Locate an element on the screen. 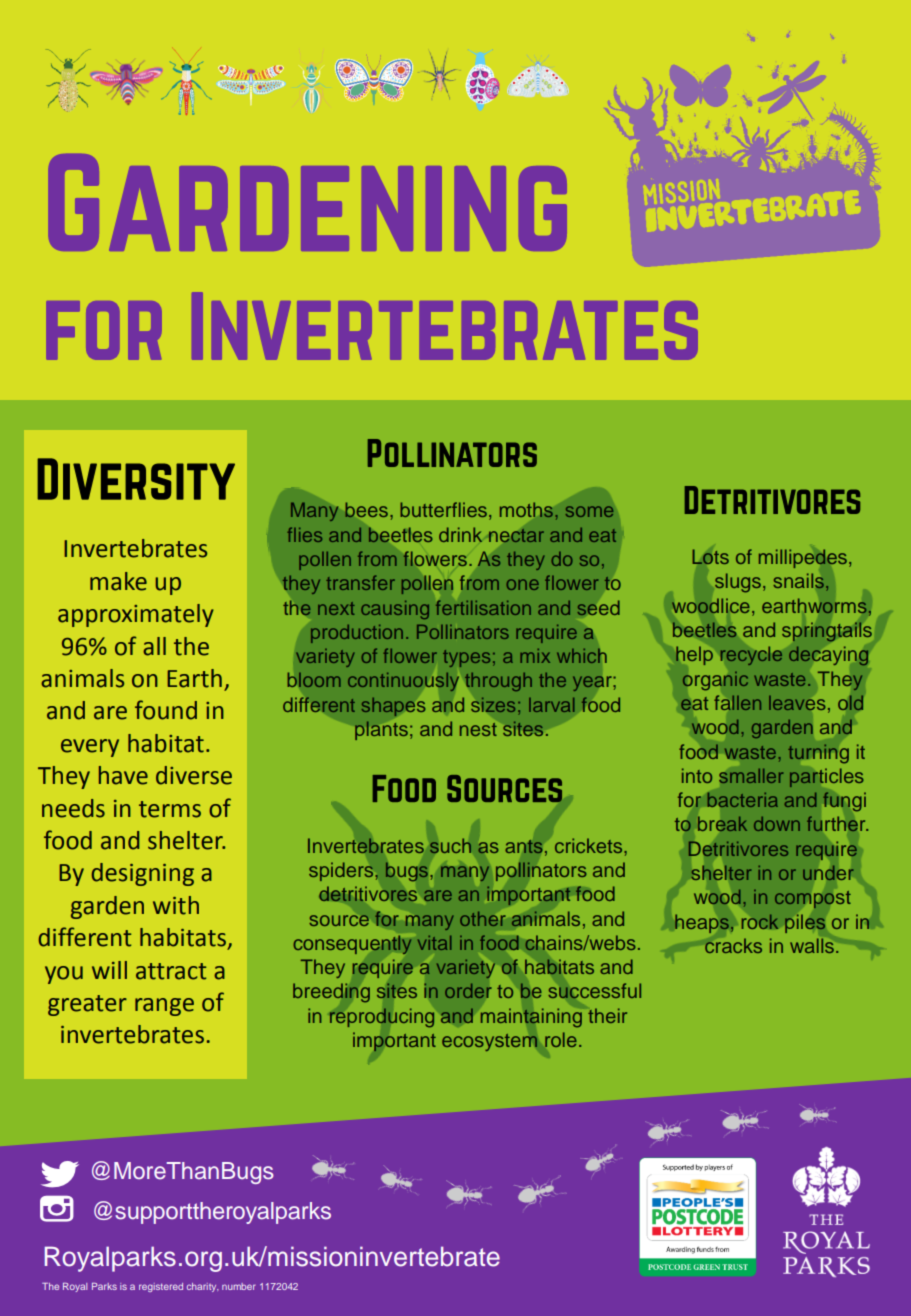 The width and height of the screenshot is (911, 1316). other is located at coordinates (482, 919).
